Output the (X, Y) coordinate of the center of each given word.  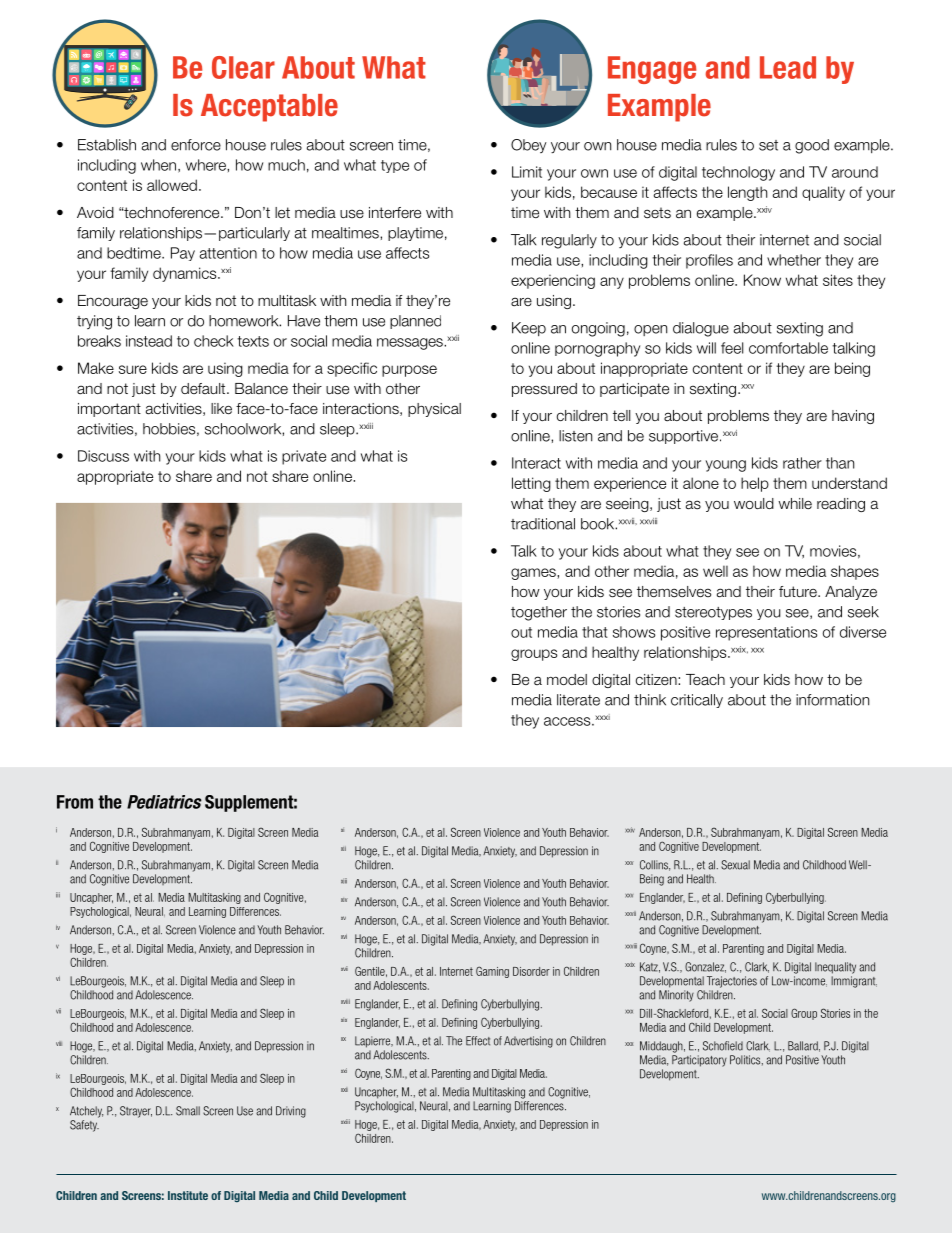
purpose (409, 371)
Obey (529, 146)
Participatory (699, 1061)
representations (766, 633)
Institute (188, 1195)
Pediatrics (164, 802)
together (539, 613)
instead (149, 341)
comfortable (788, 348)
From (75, 802)
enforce (196, 145)
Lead (788, 67)
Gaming (492, 972)
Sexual (735, 865)
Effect (478, 1041)
